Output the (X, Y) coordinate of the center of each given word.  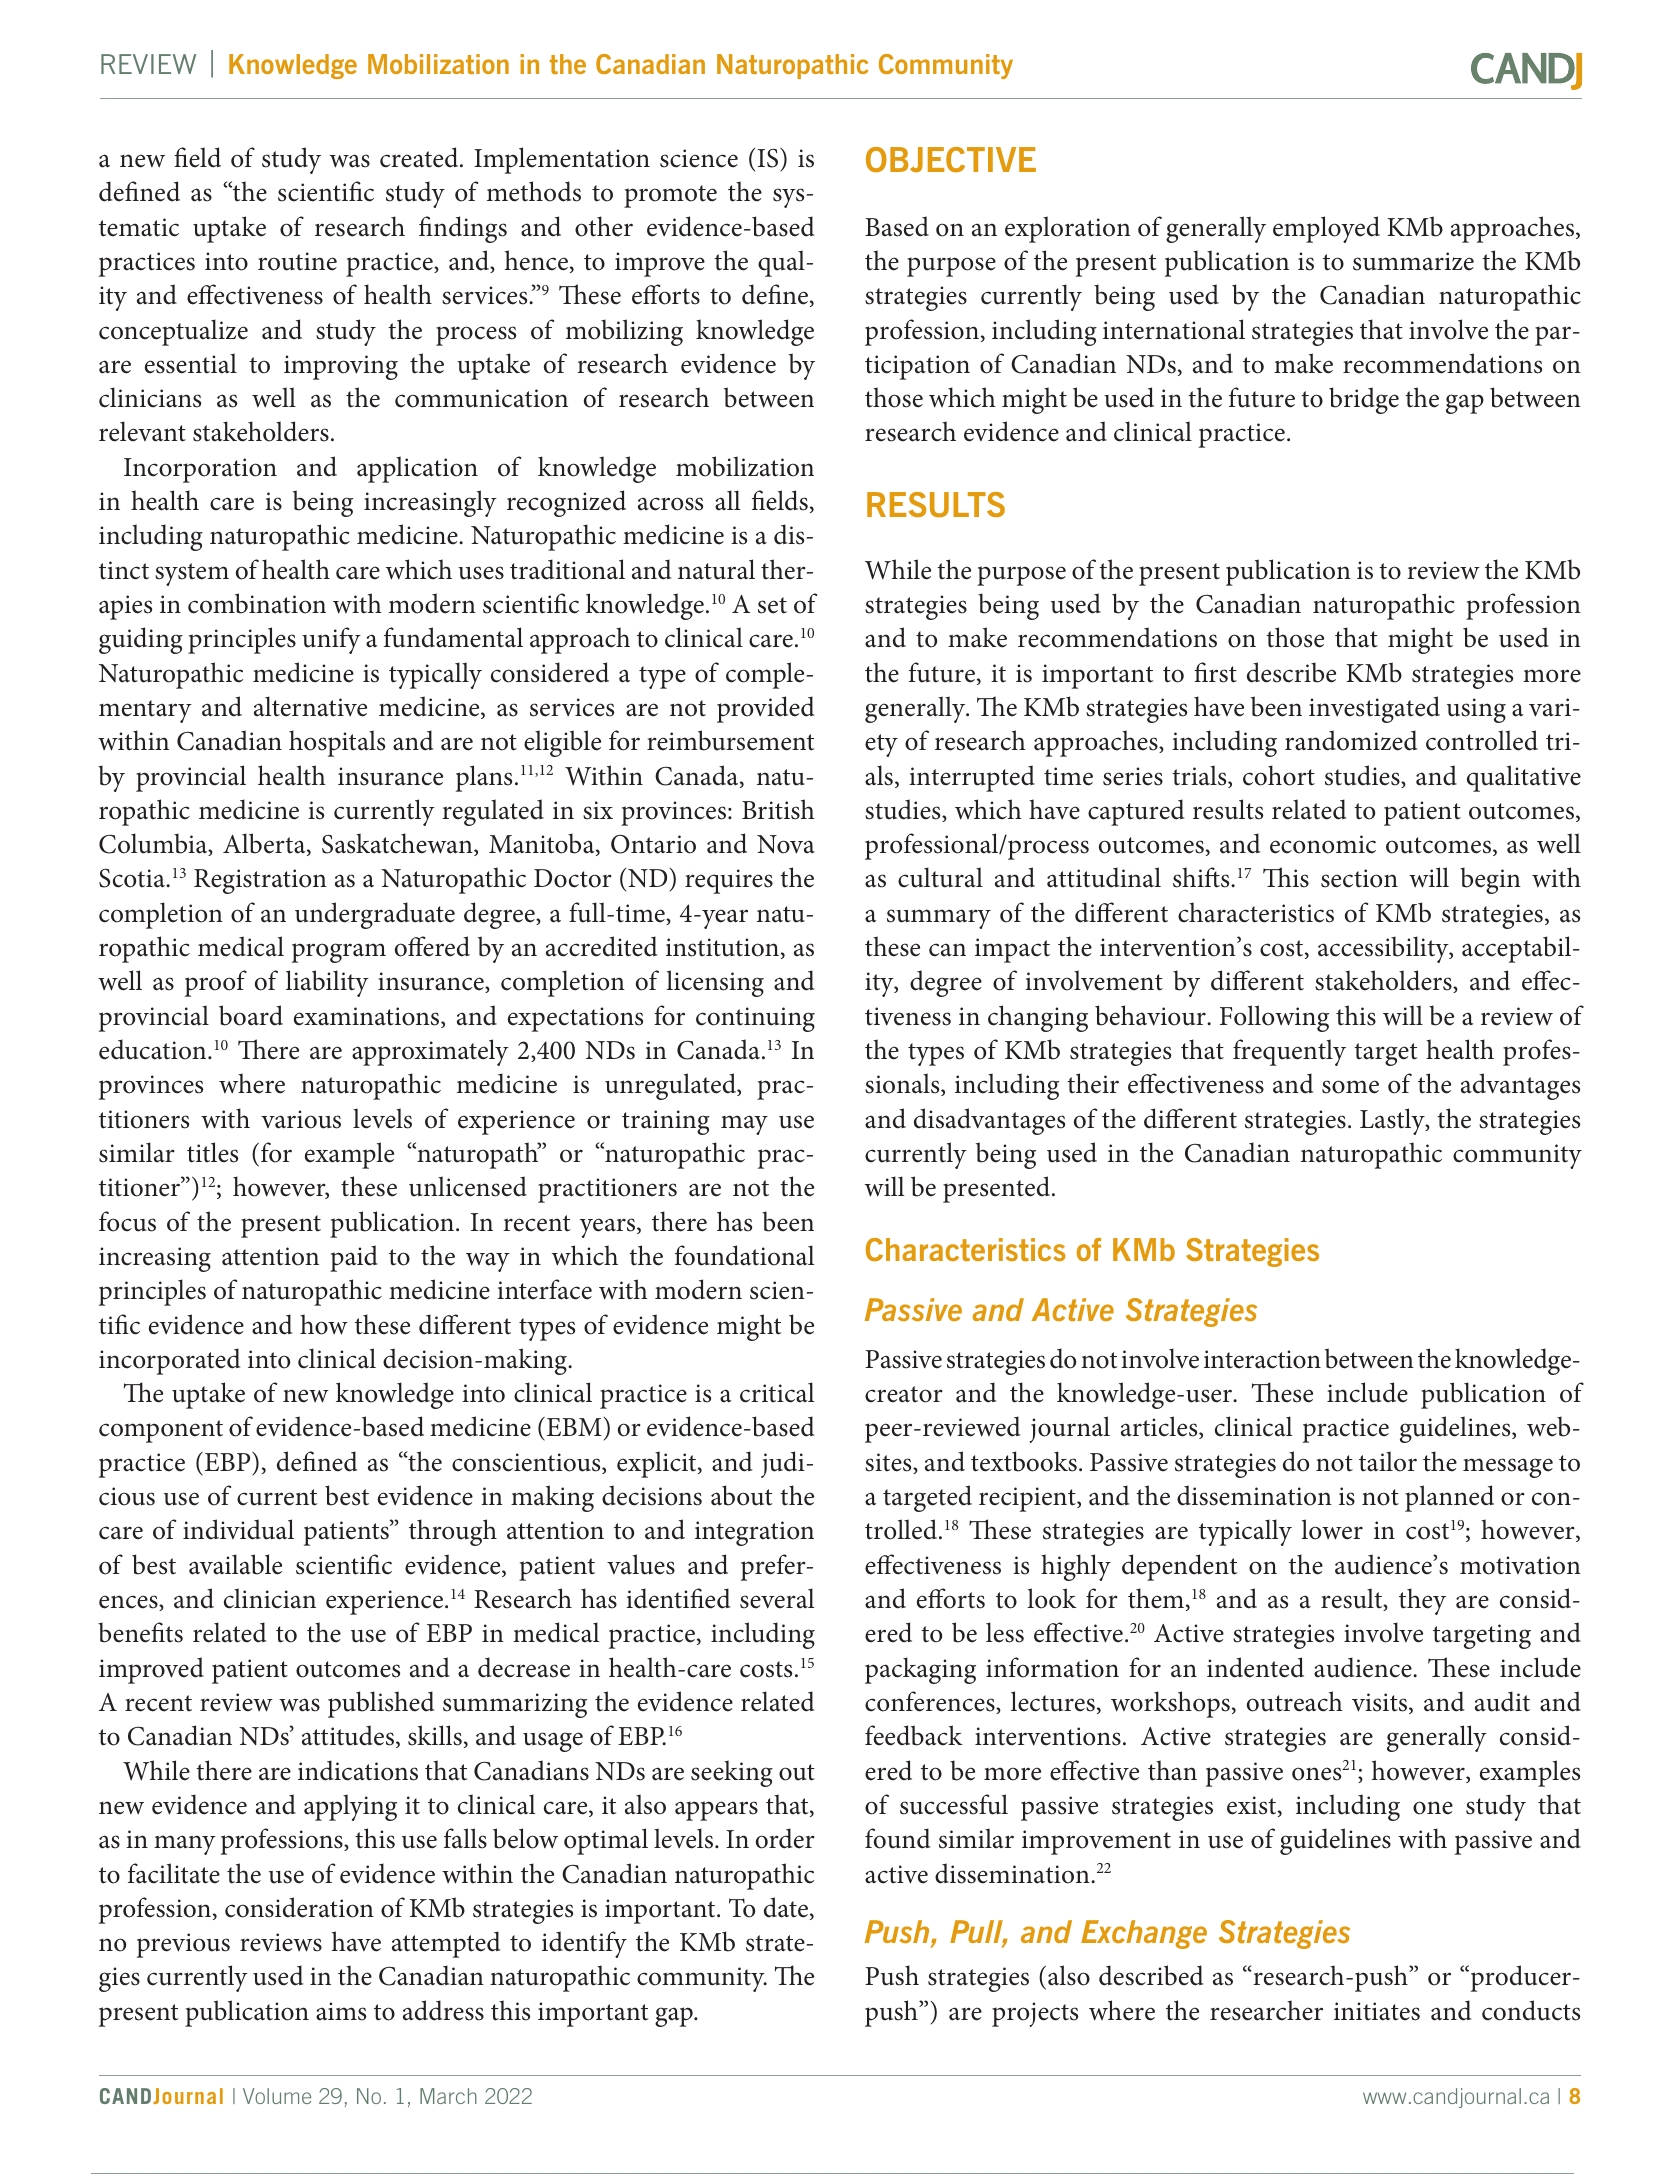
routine (297, 261)
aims (341, 2011)
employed (1326, 229)
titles (212, 1152)
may (744, 1125)
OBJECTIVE (951, 160)
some (1350, 1087)
